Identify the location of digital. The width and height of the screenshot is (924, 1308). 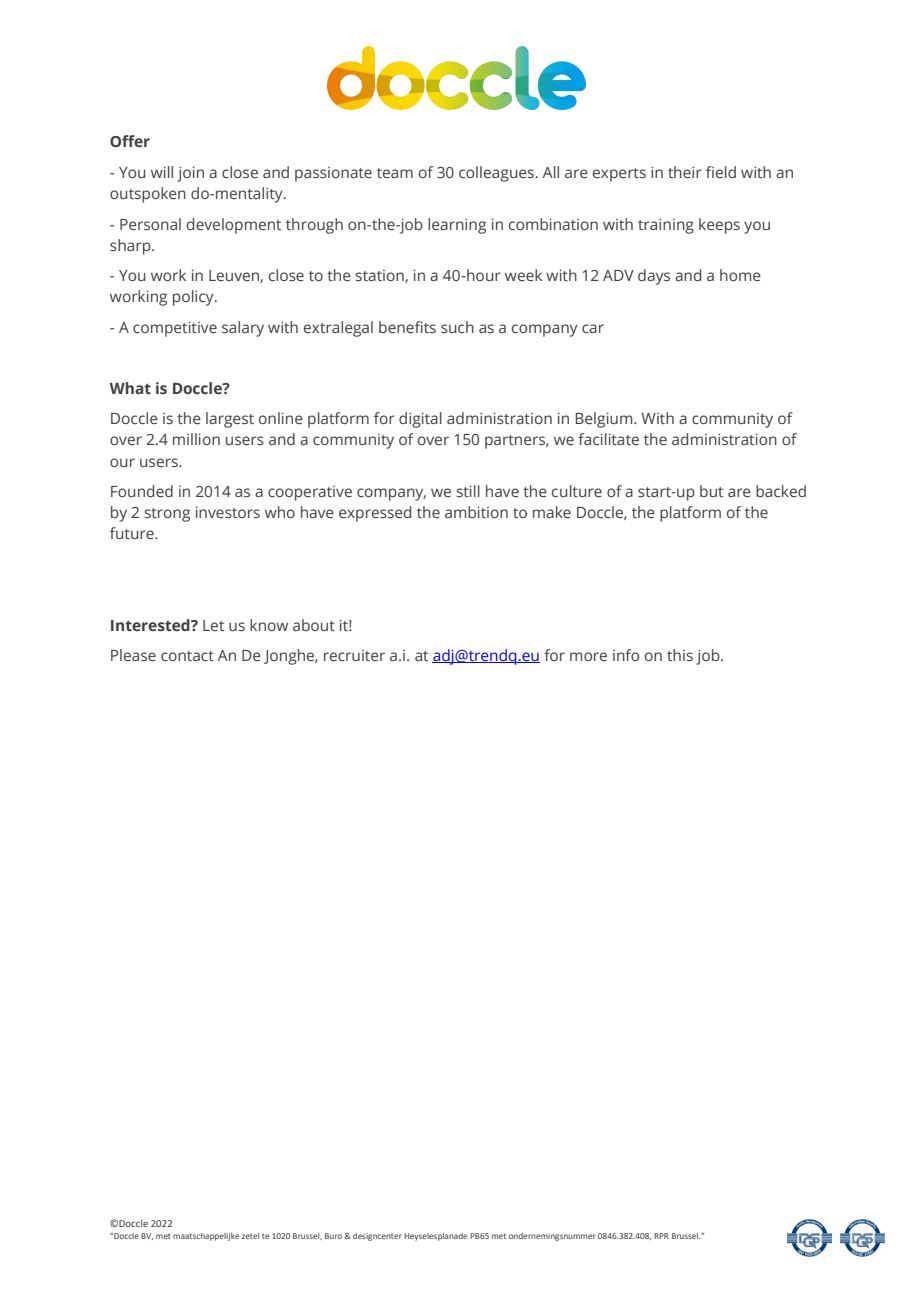
(420, 420).
